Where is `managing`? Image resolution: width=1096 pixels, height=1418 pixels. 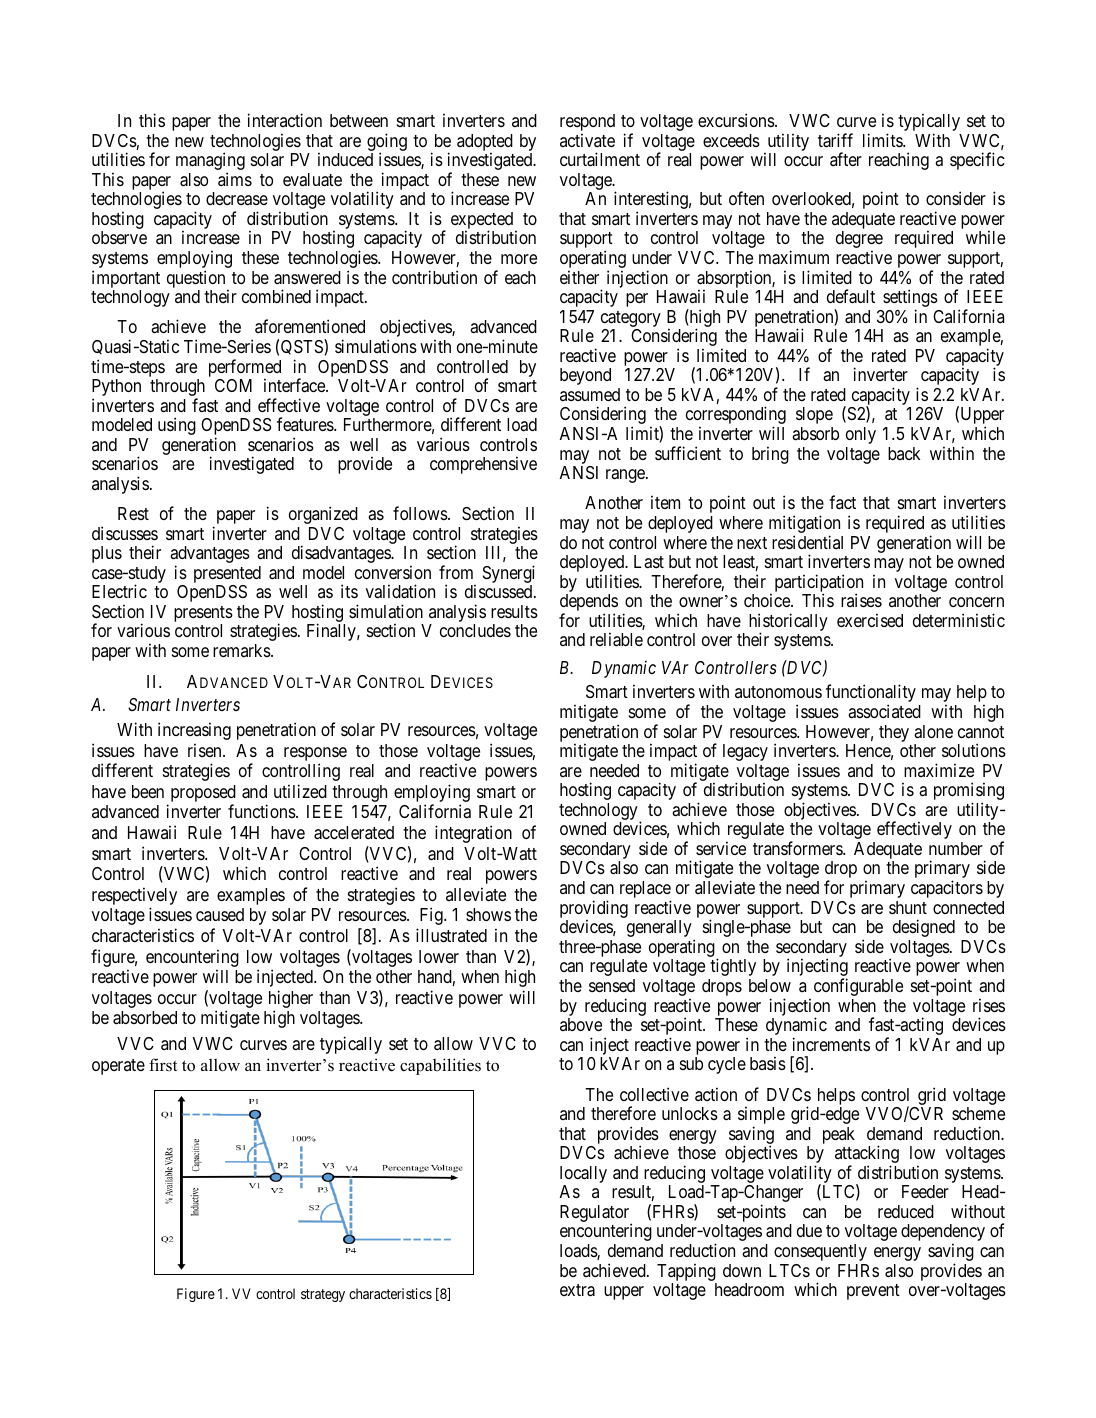 managing is located at coordinates (210, 162).
